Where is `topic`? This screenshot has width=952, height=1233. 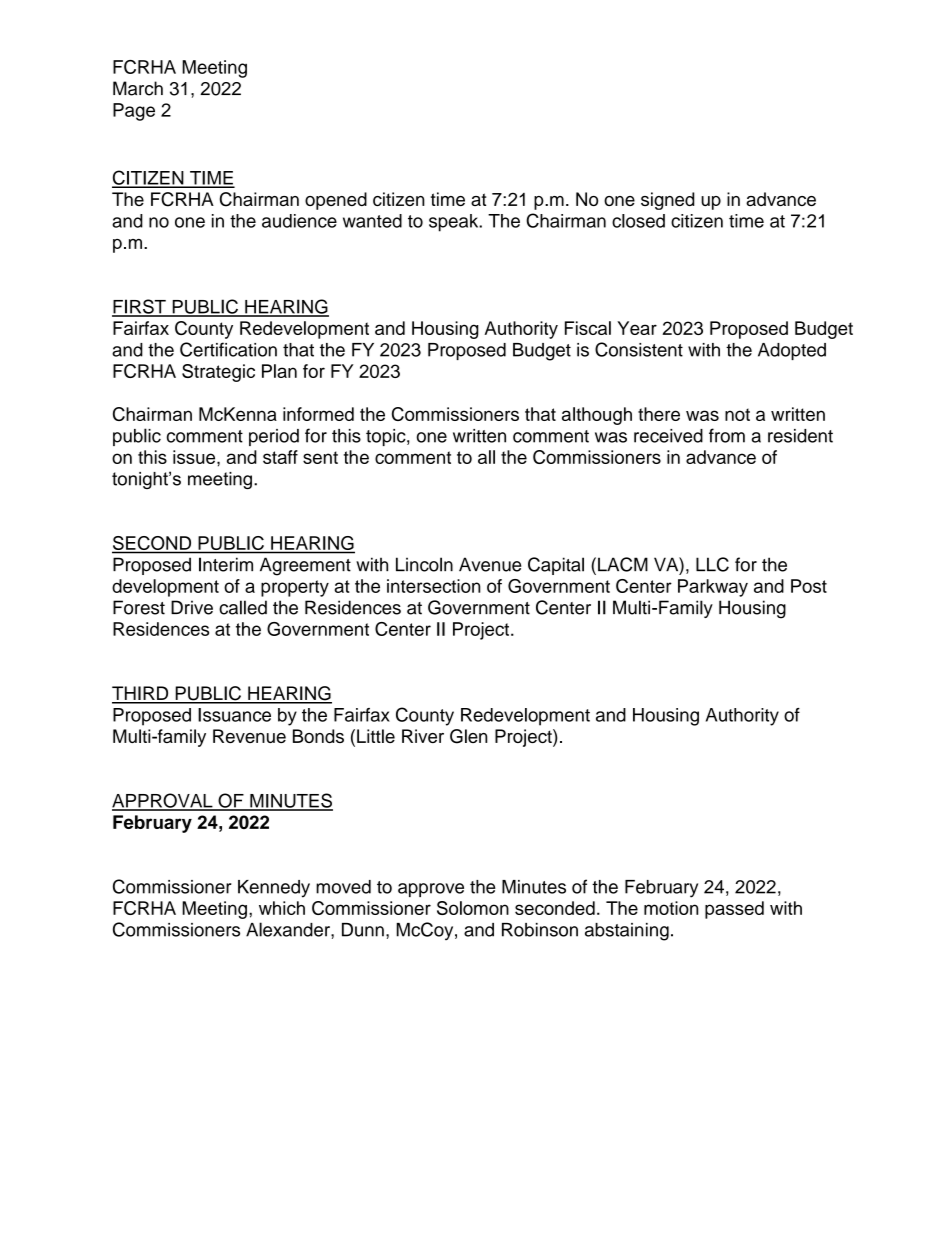 topic is located at coordinates (387, 437).
